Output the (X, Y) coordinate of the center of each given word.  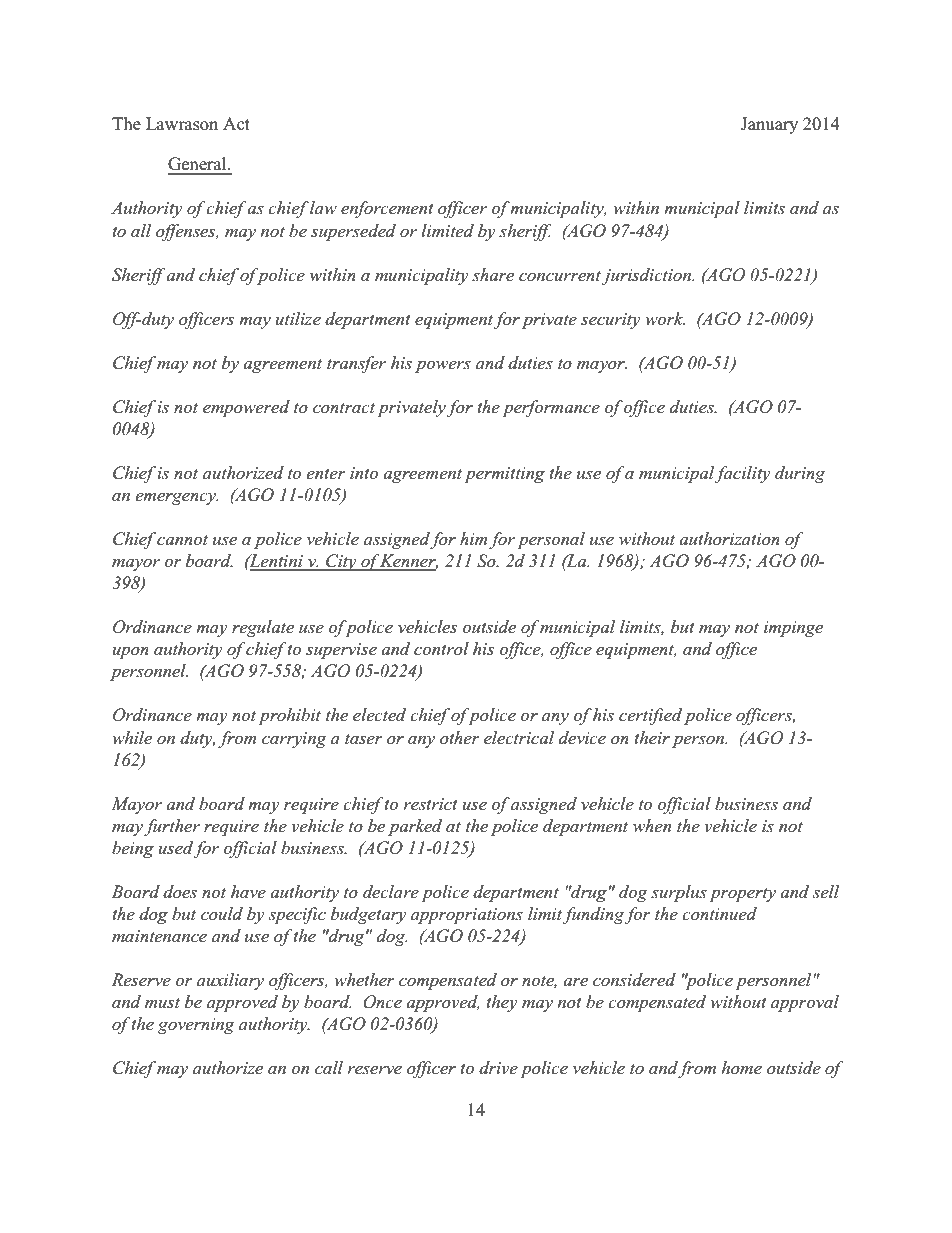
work (665, 318)
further (172, 827)
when (652, 826)
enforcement (387, 209)
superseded (353, 232)
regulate (263, 628)
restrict (430, 804)
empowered (246, 408)
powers (443, 366)
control (441, 648)
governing (196, 1026)
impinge (793, 629)
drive (498, 1068)
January (769, 125)
